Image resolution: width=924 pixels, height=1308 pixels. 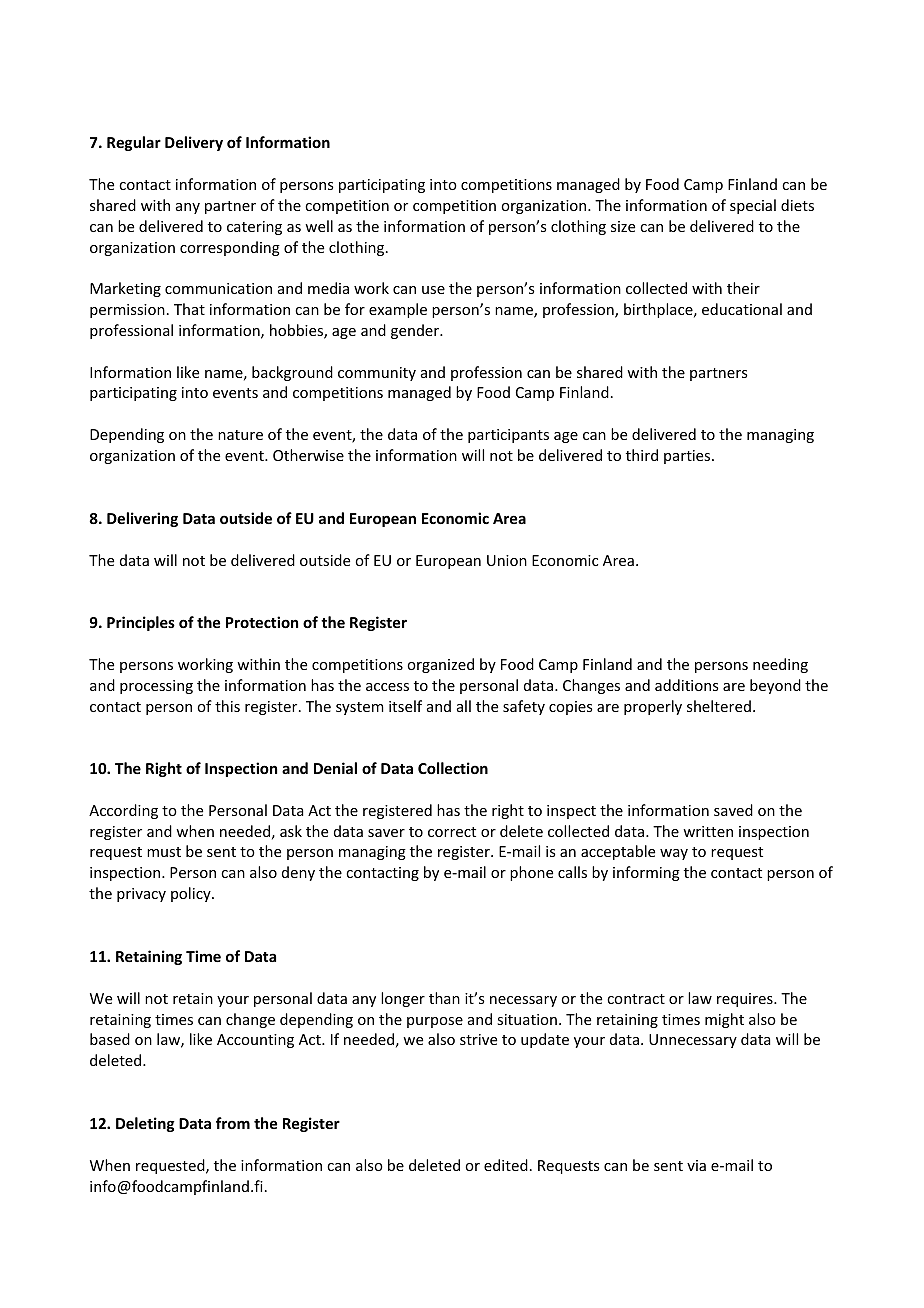 What do you see at coordinates (686, 685) in the screenshot?
I see `additions` at bounding box center [686, 685].
